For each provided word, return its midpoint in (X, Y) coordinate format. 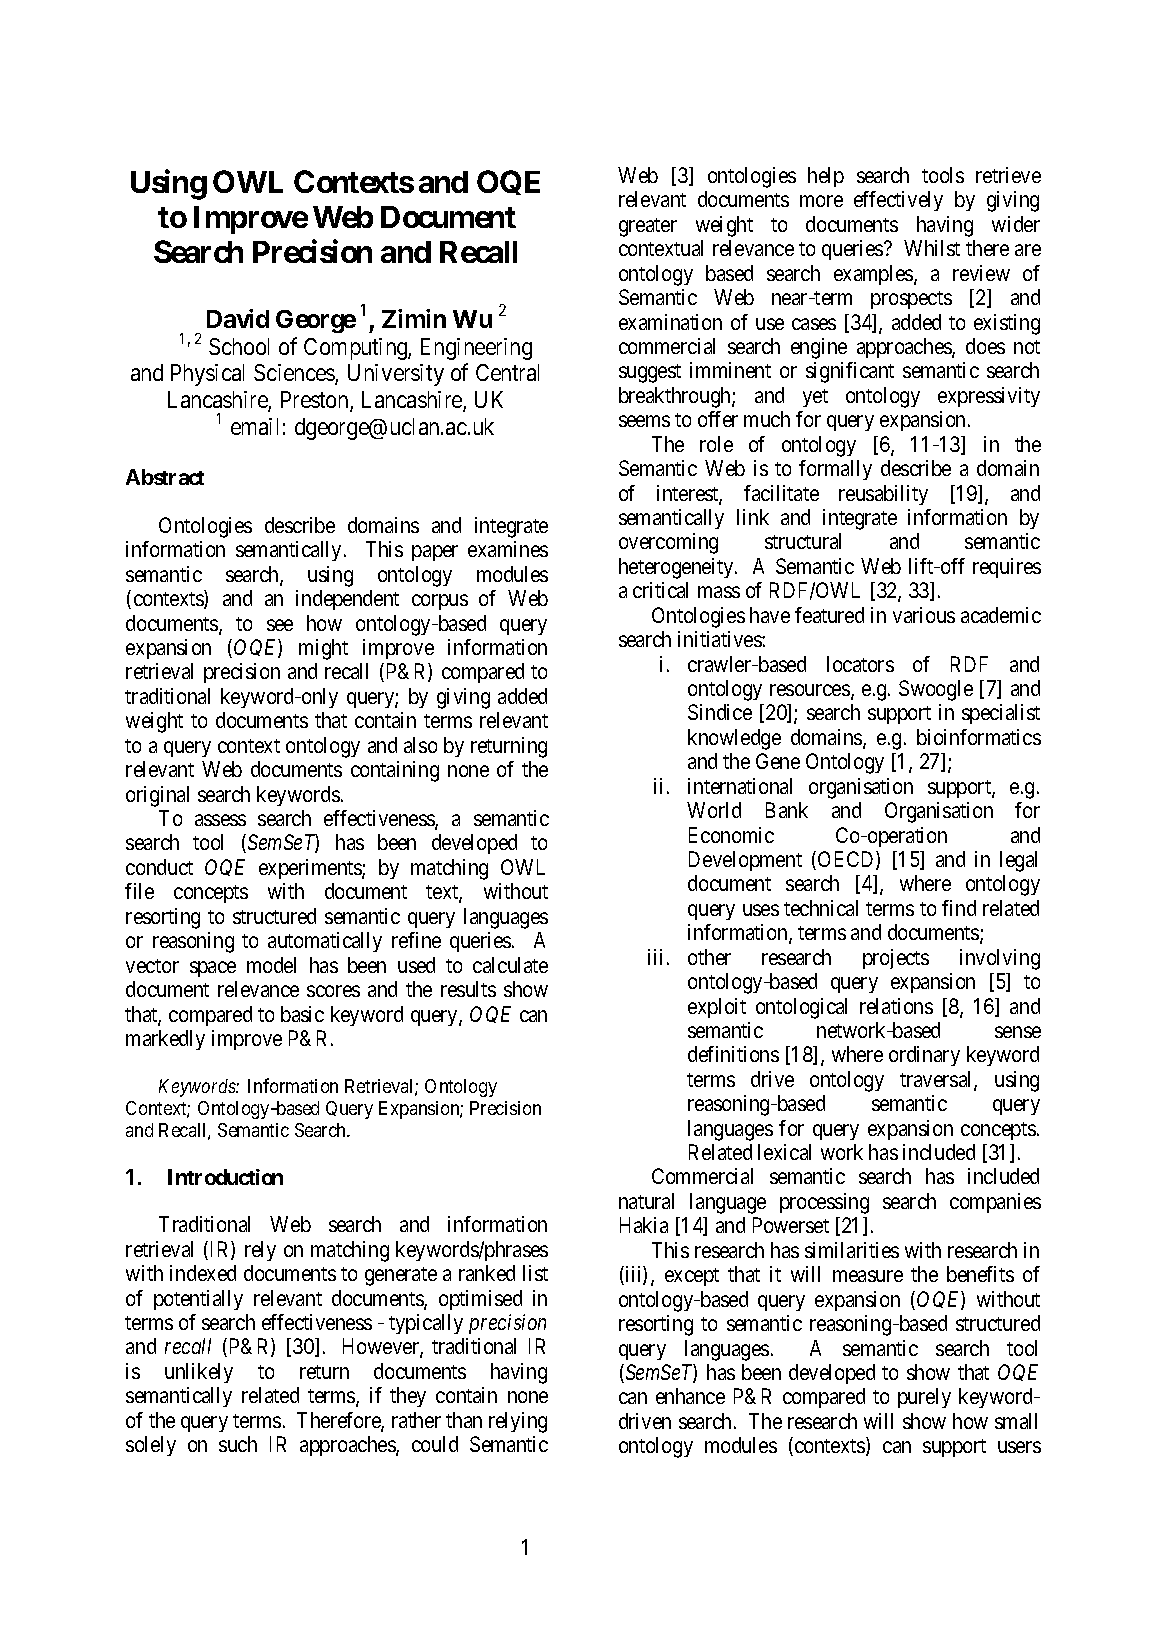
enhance (690, 1396)
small (1016, 1421)
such (238, 1444)
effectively (898, 201)
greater (648, 227)
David (238, 318)
